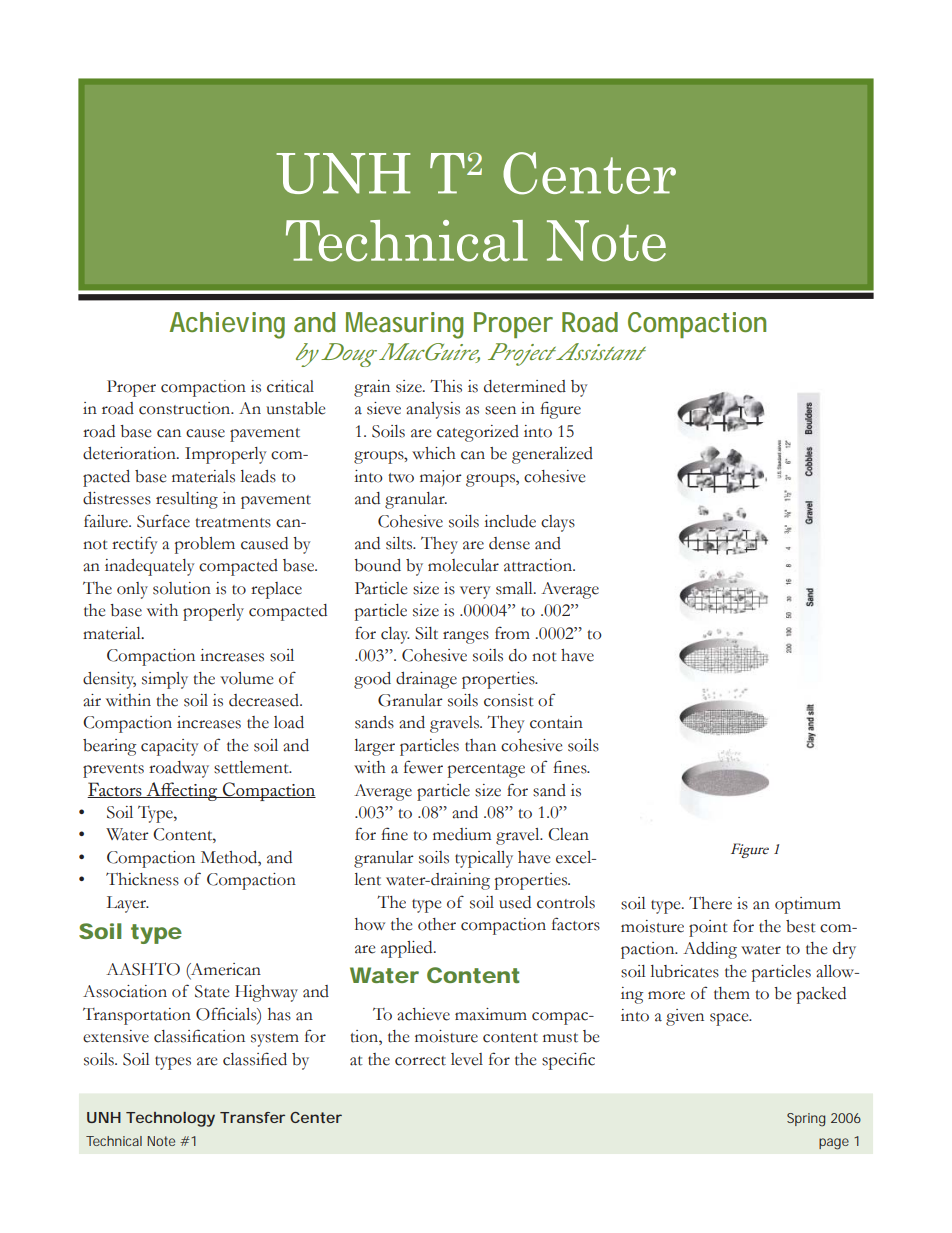  Describe the element at coordinates (132, 590) in the screenshot. I see `only` at that location.
